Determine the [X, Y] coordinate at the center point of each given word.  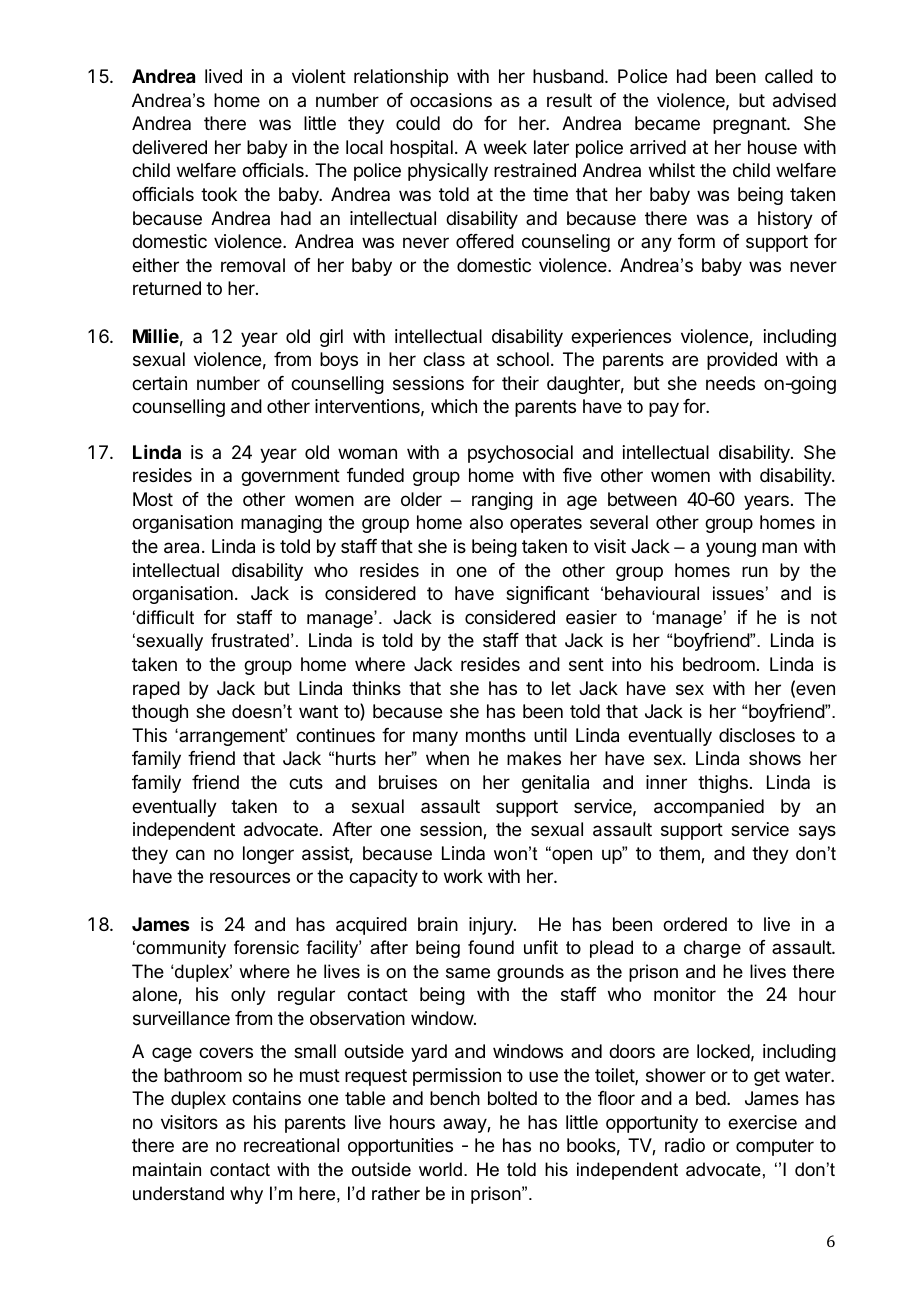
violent [319, 76]
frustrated [250, 640]
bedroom [719, 664]
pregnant [750, 125]
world [440, 1169]
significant [547, 595]
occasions [451, 100]
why [246, 1195]
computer [775, 1147]
